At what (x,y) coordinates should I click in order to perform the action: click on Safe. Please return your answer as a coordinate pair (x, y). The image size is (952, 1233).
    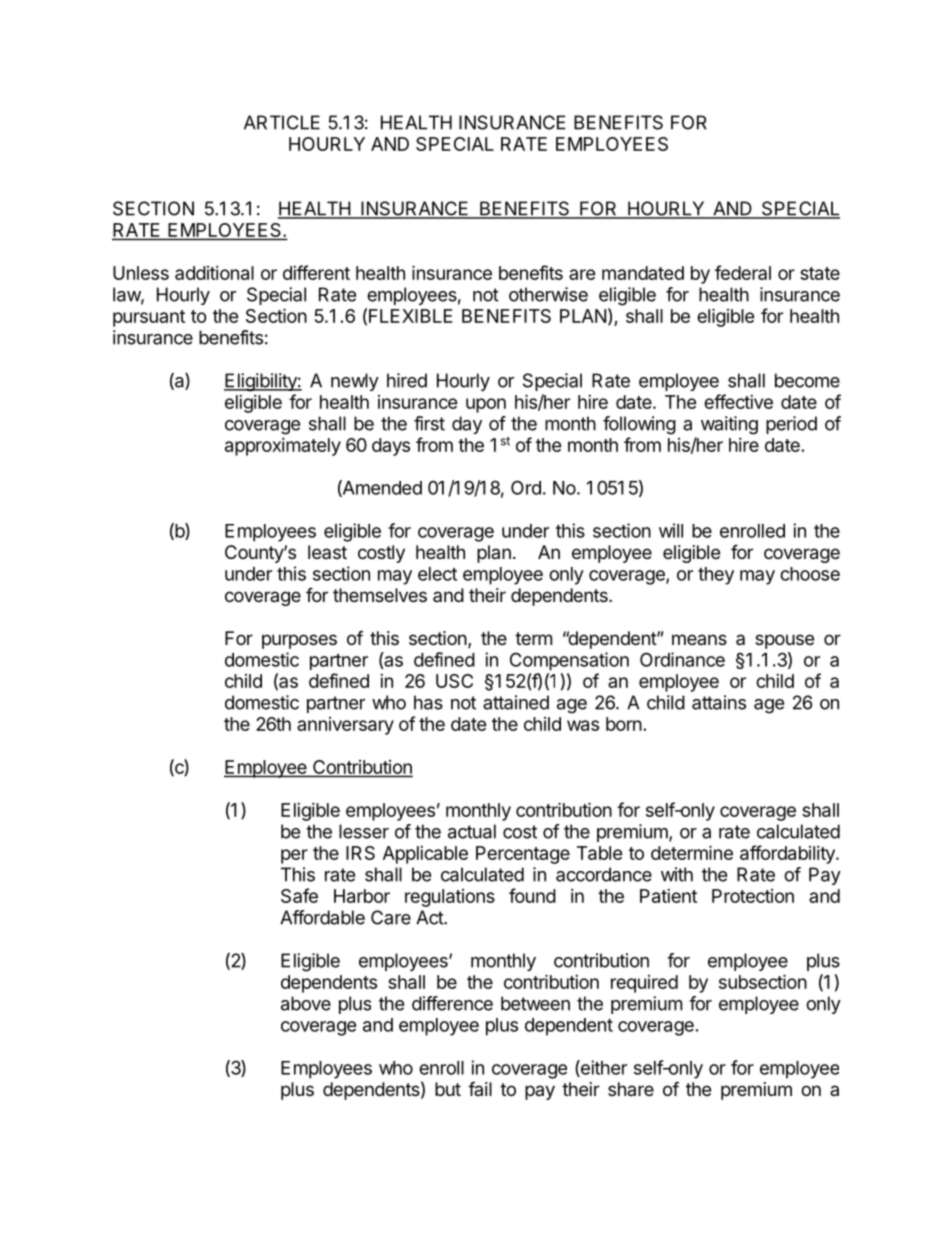
    Looking at the image, I should click on (299, 895).
